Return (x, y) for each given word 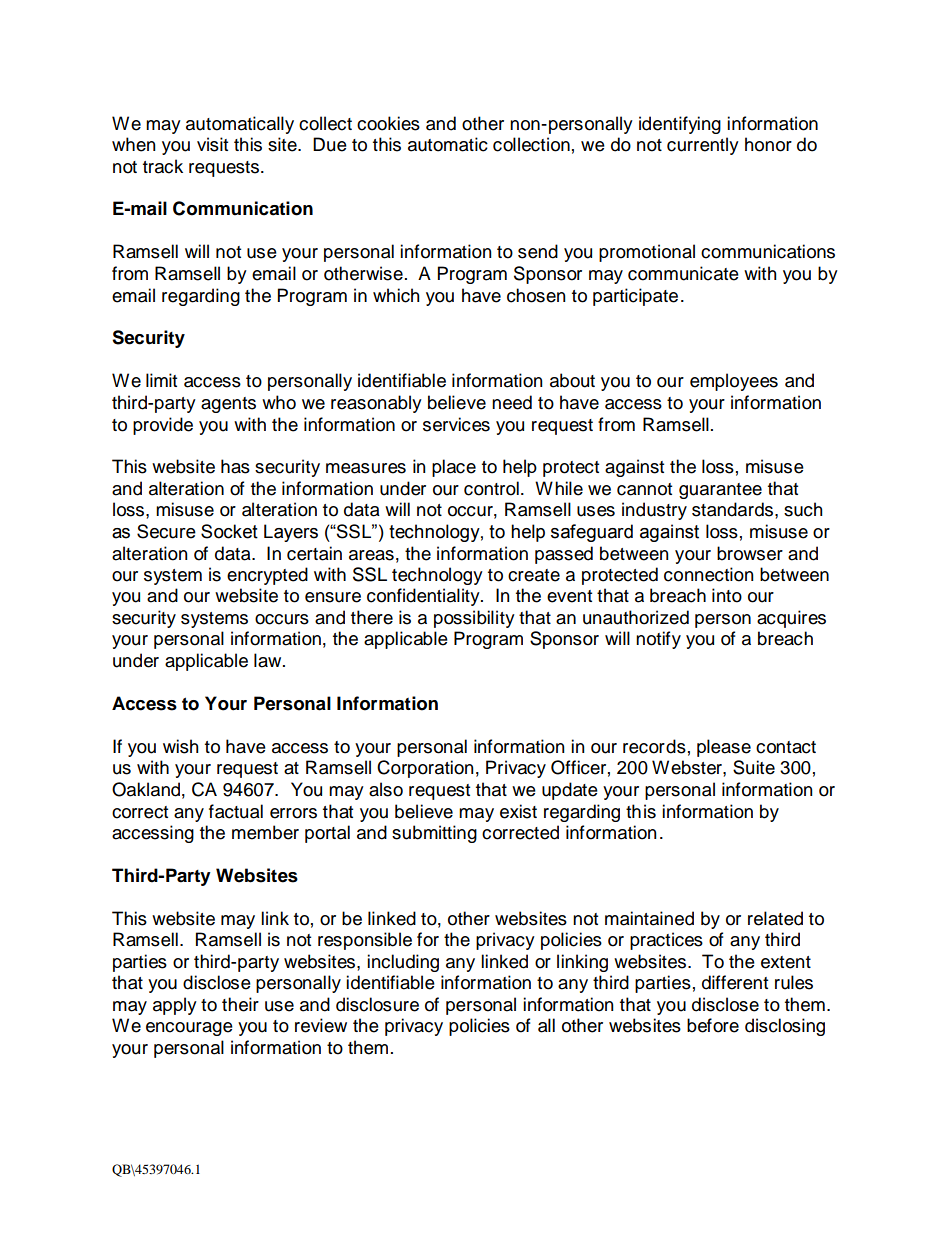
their (240, 1004)
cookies (388, 123)
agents (228, 405)
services (456, 424)
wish (181, 746)
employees (734, 382)
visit (212, 144)
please (724, 748)
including (403, 963)
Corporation (425, 769)
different (735, 982)
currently (703, 146)
